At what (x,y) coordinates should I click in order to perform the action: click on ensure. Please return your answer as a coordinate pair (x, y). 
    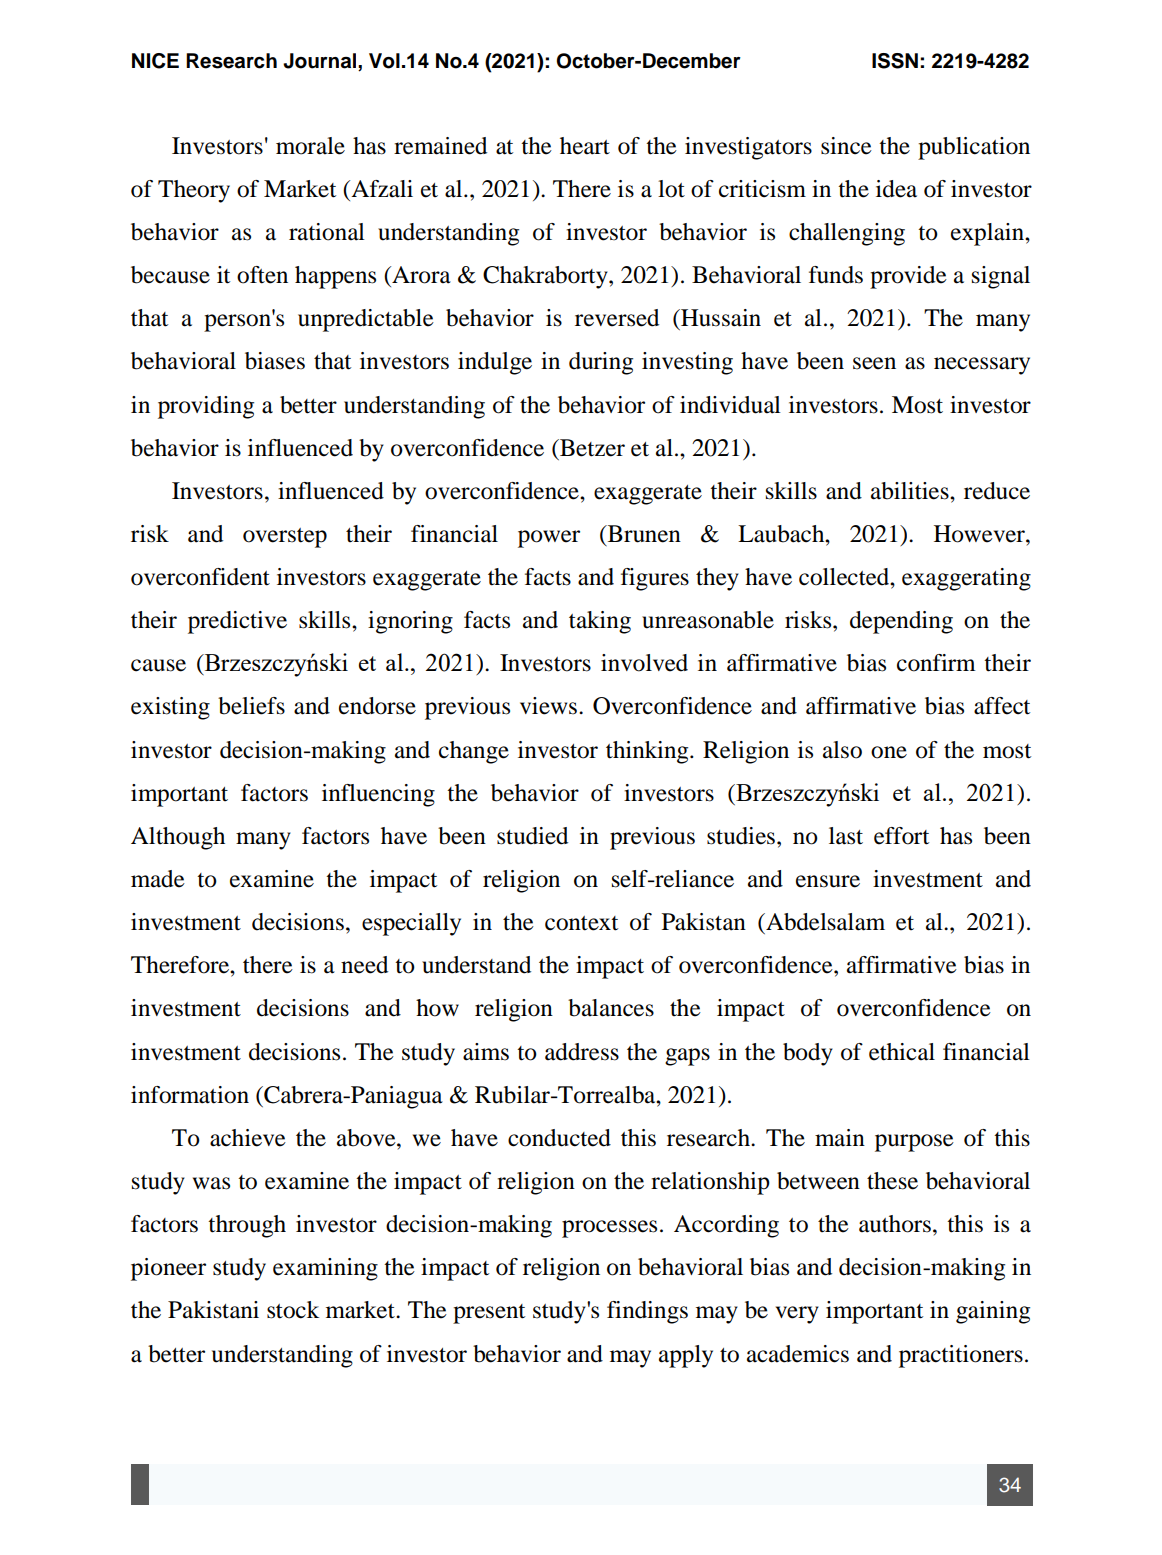
    Looking at the image, I should click on (828, 881).
